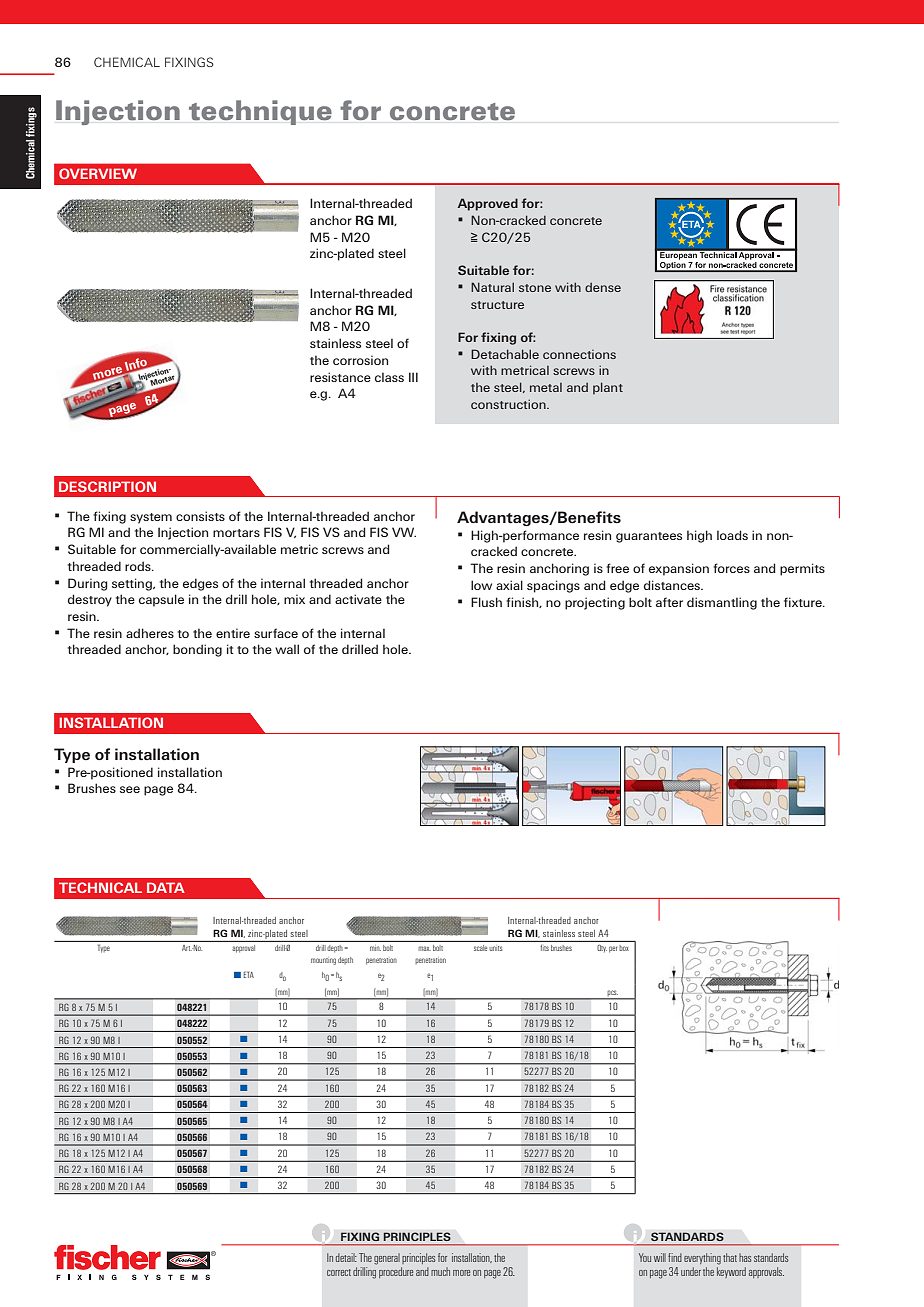 The image size is (924, 1307). I want to click on DATA, so click(166, 887).
